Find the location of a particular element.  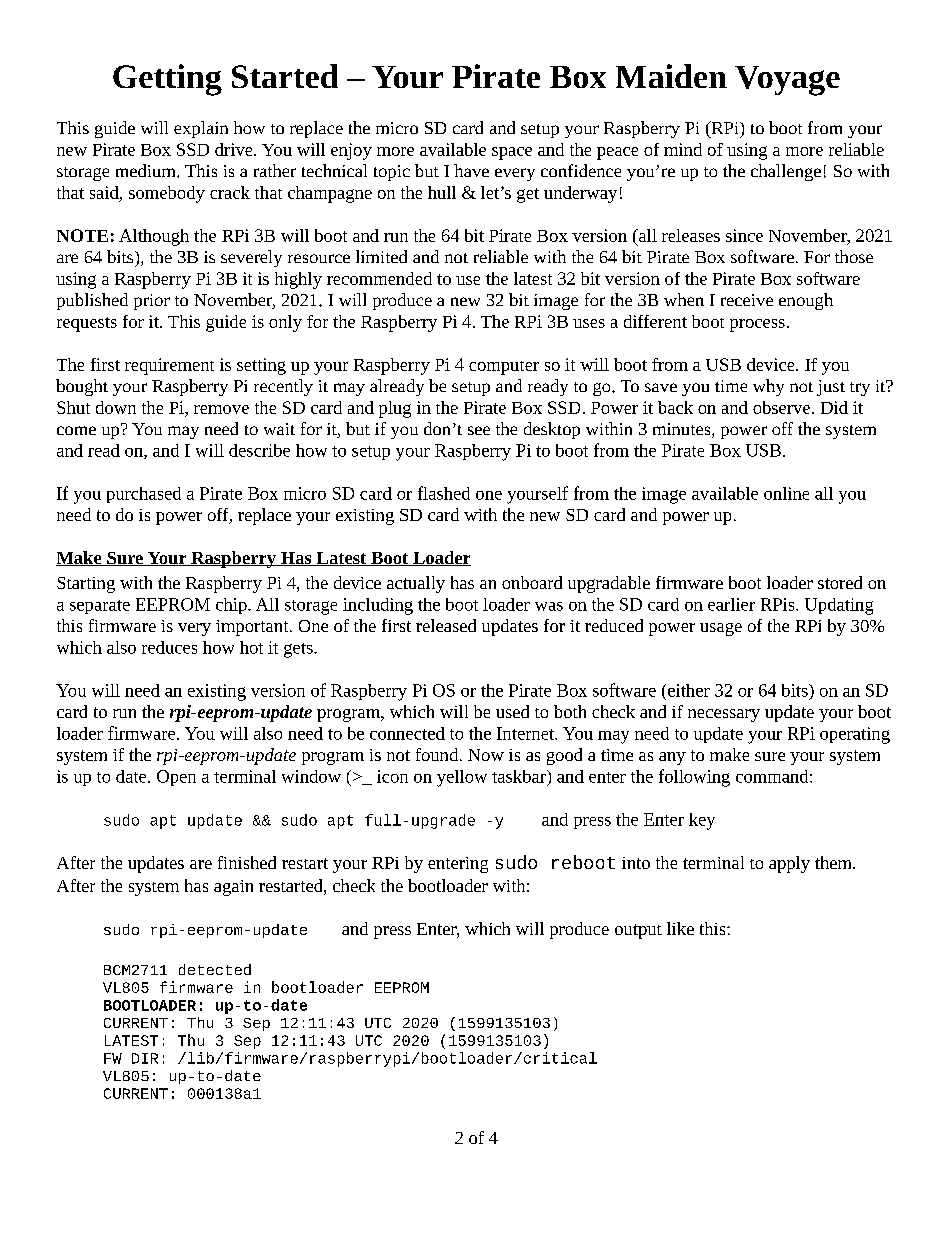

output is located at coordinates (638, 931).
